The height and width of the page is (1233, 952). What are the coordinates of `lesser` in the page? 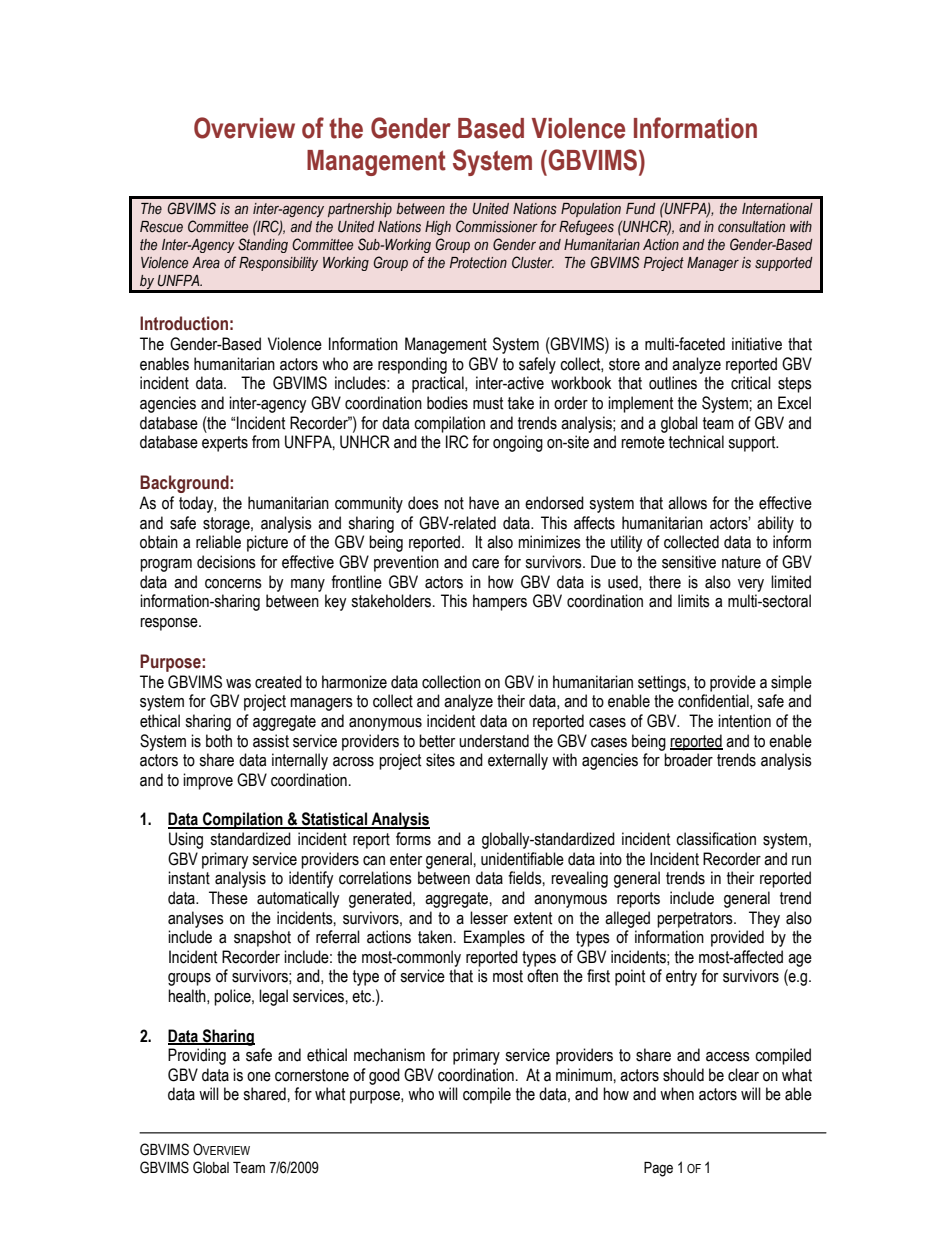 It's located at (489, 918).
